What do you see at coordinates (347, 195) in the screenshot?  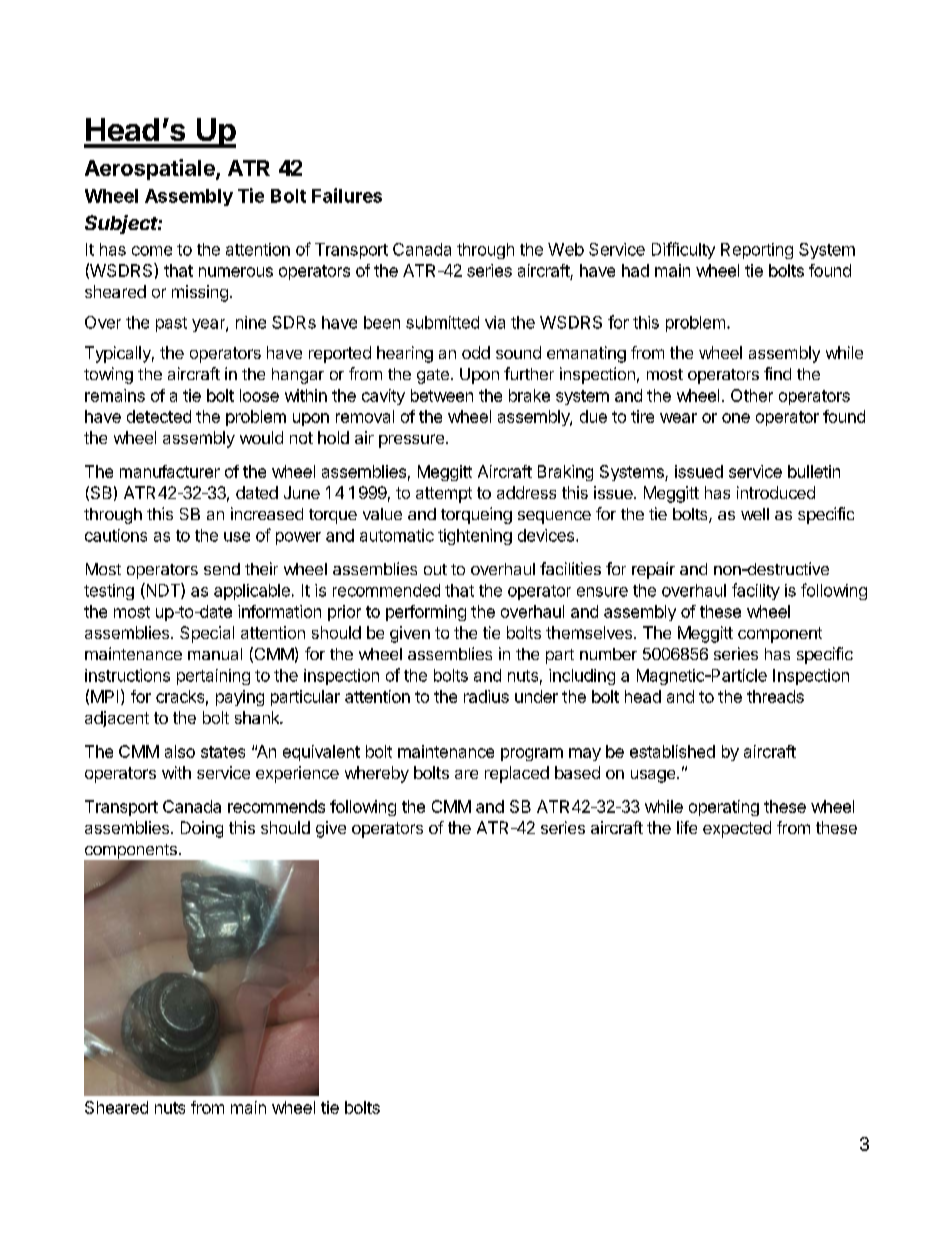 I see `Failures` at bounding box center [347, 195].
